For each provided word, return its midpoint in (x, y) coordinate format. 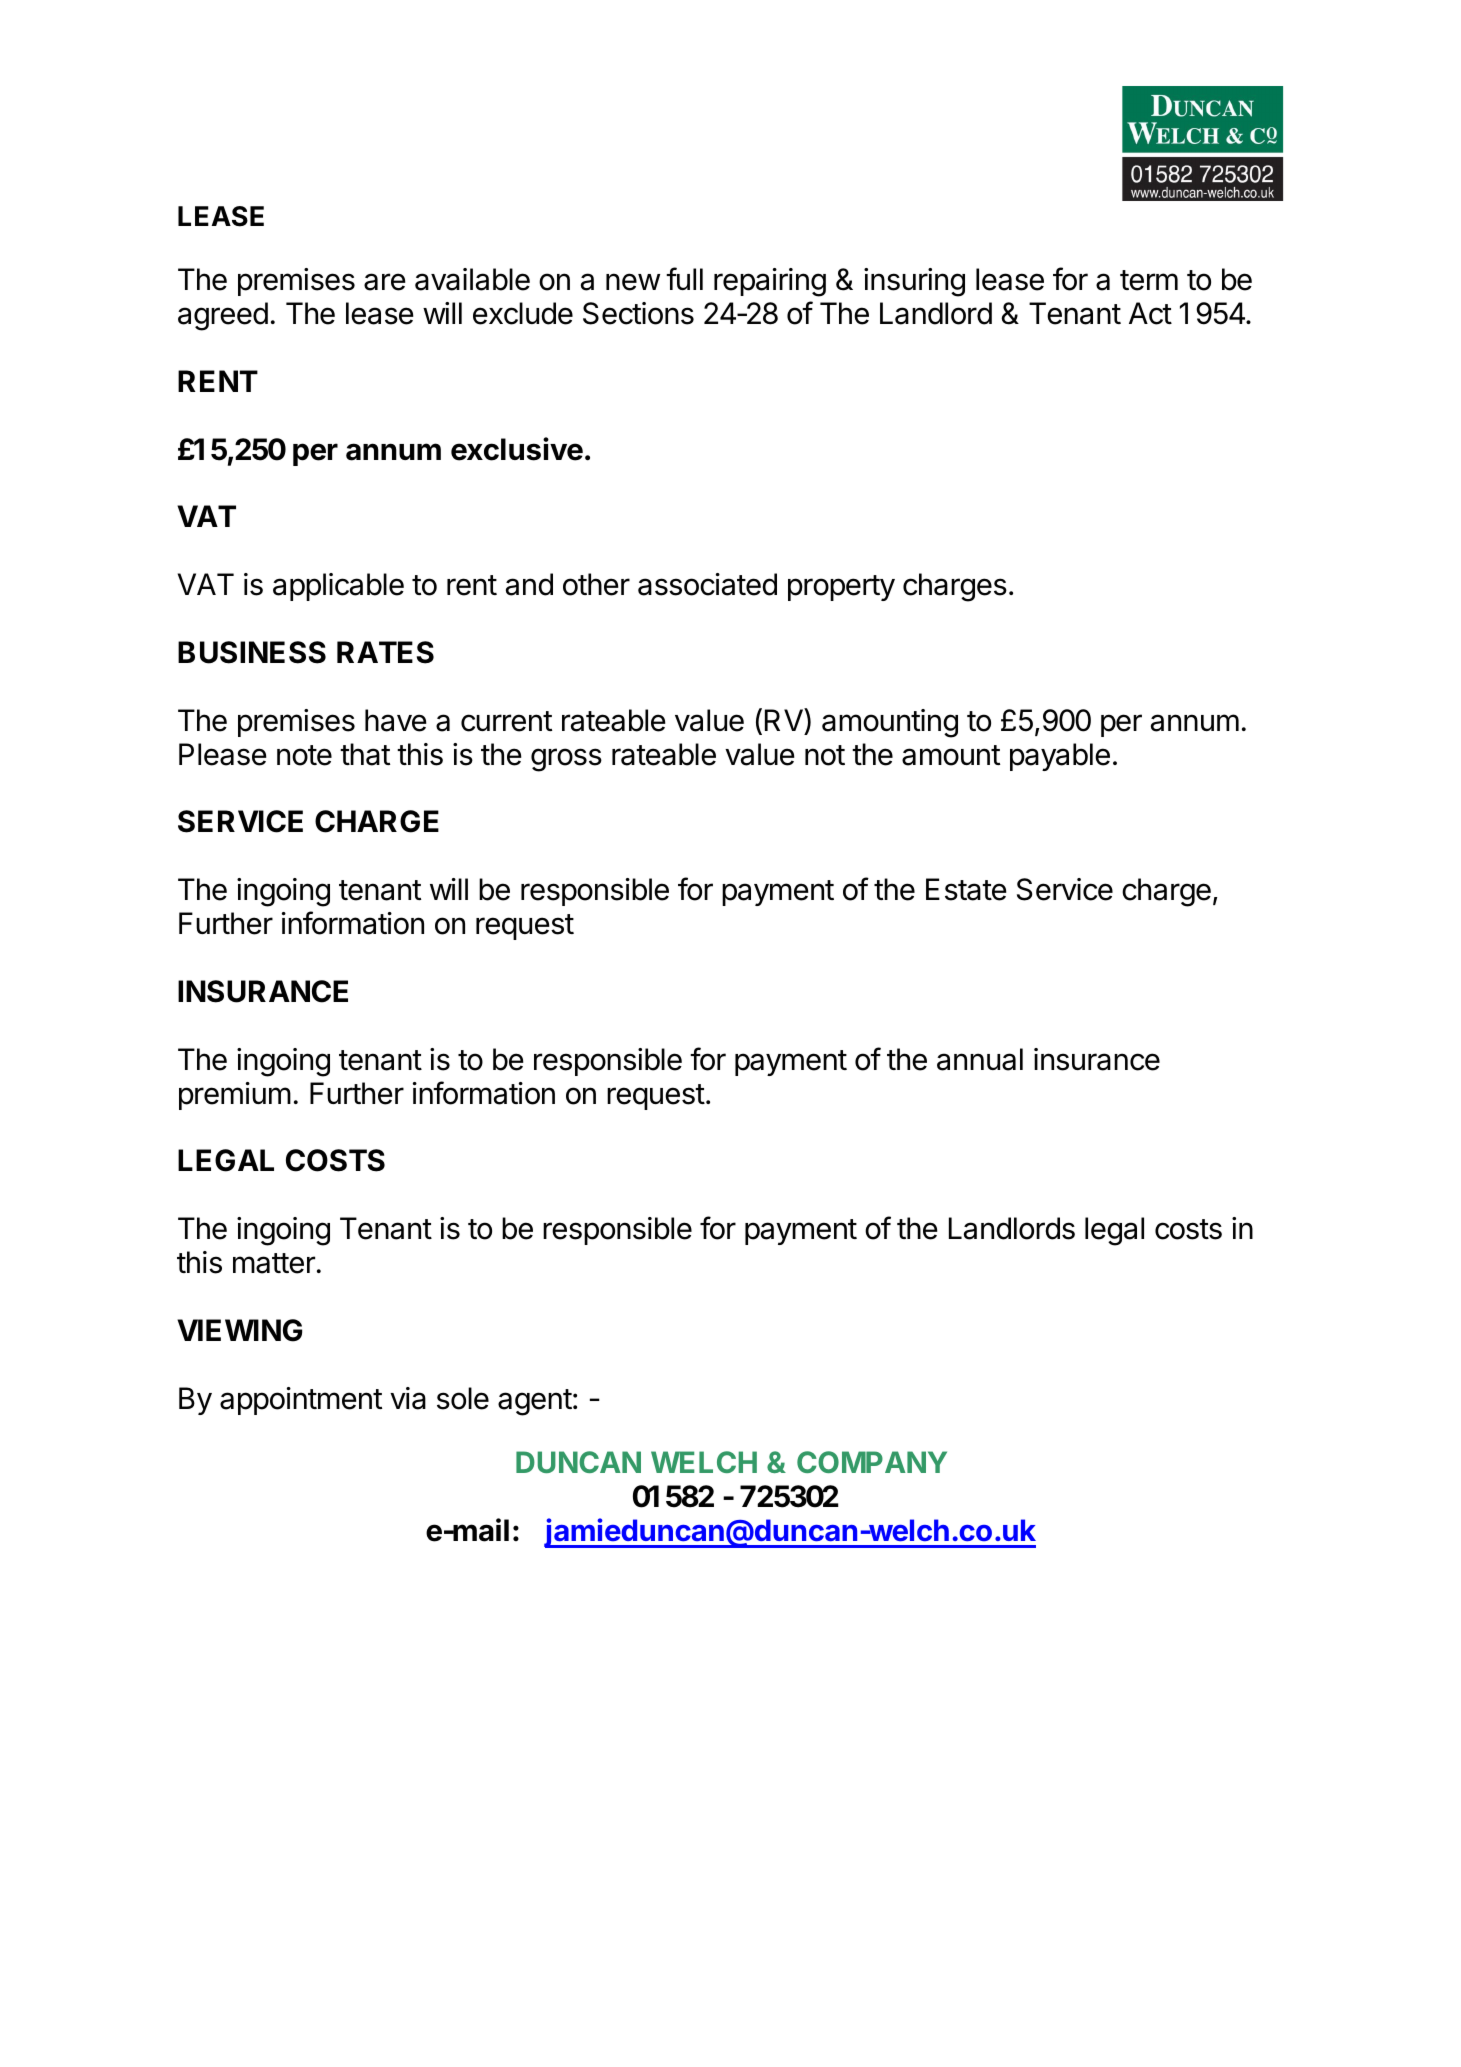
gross (566, 760)
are (385, 282)
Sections (638, 313)
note (304, 755)
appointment (301, 1401)
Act (1150, 313)
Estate (966, 889)
